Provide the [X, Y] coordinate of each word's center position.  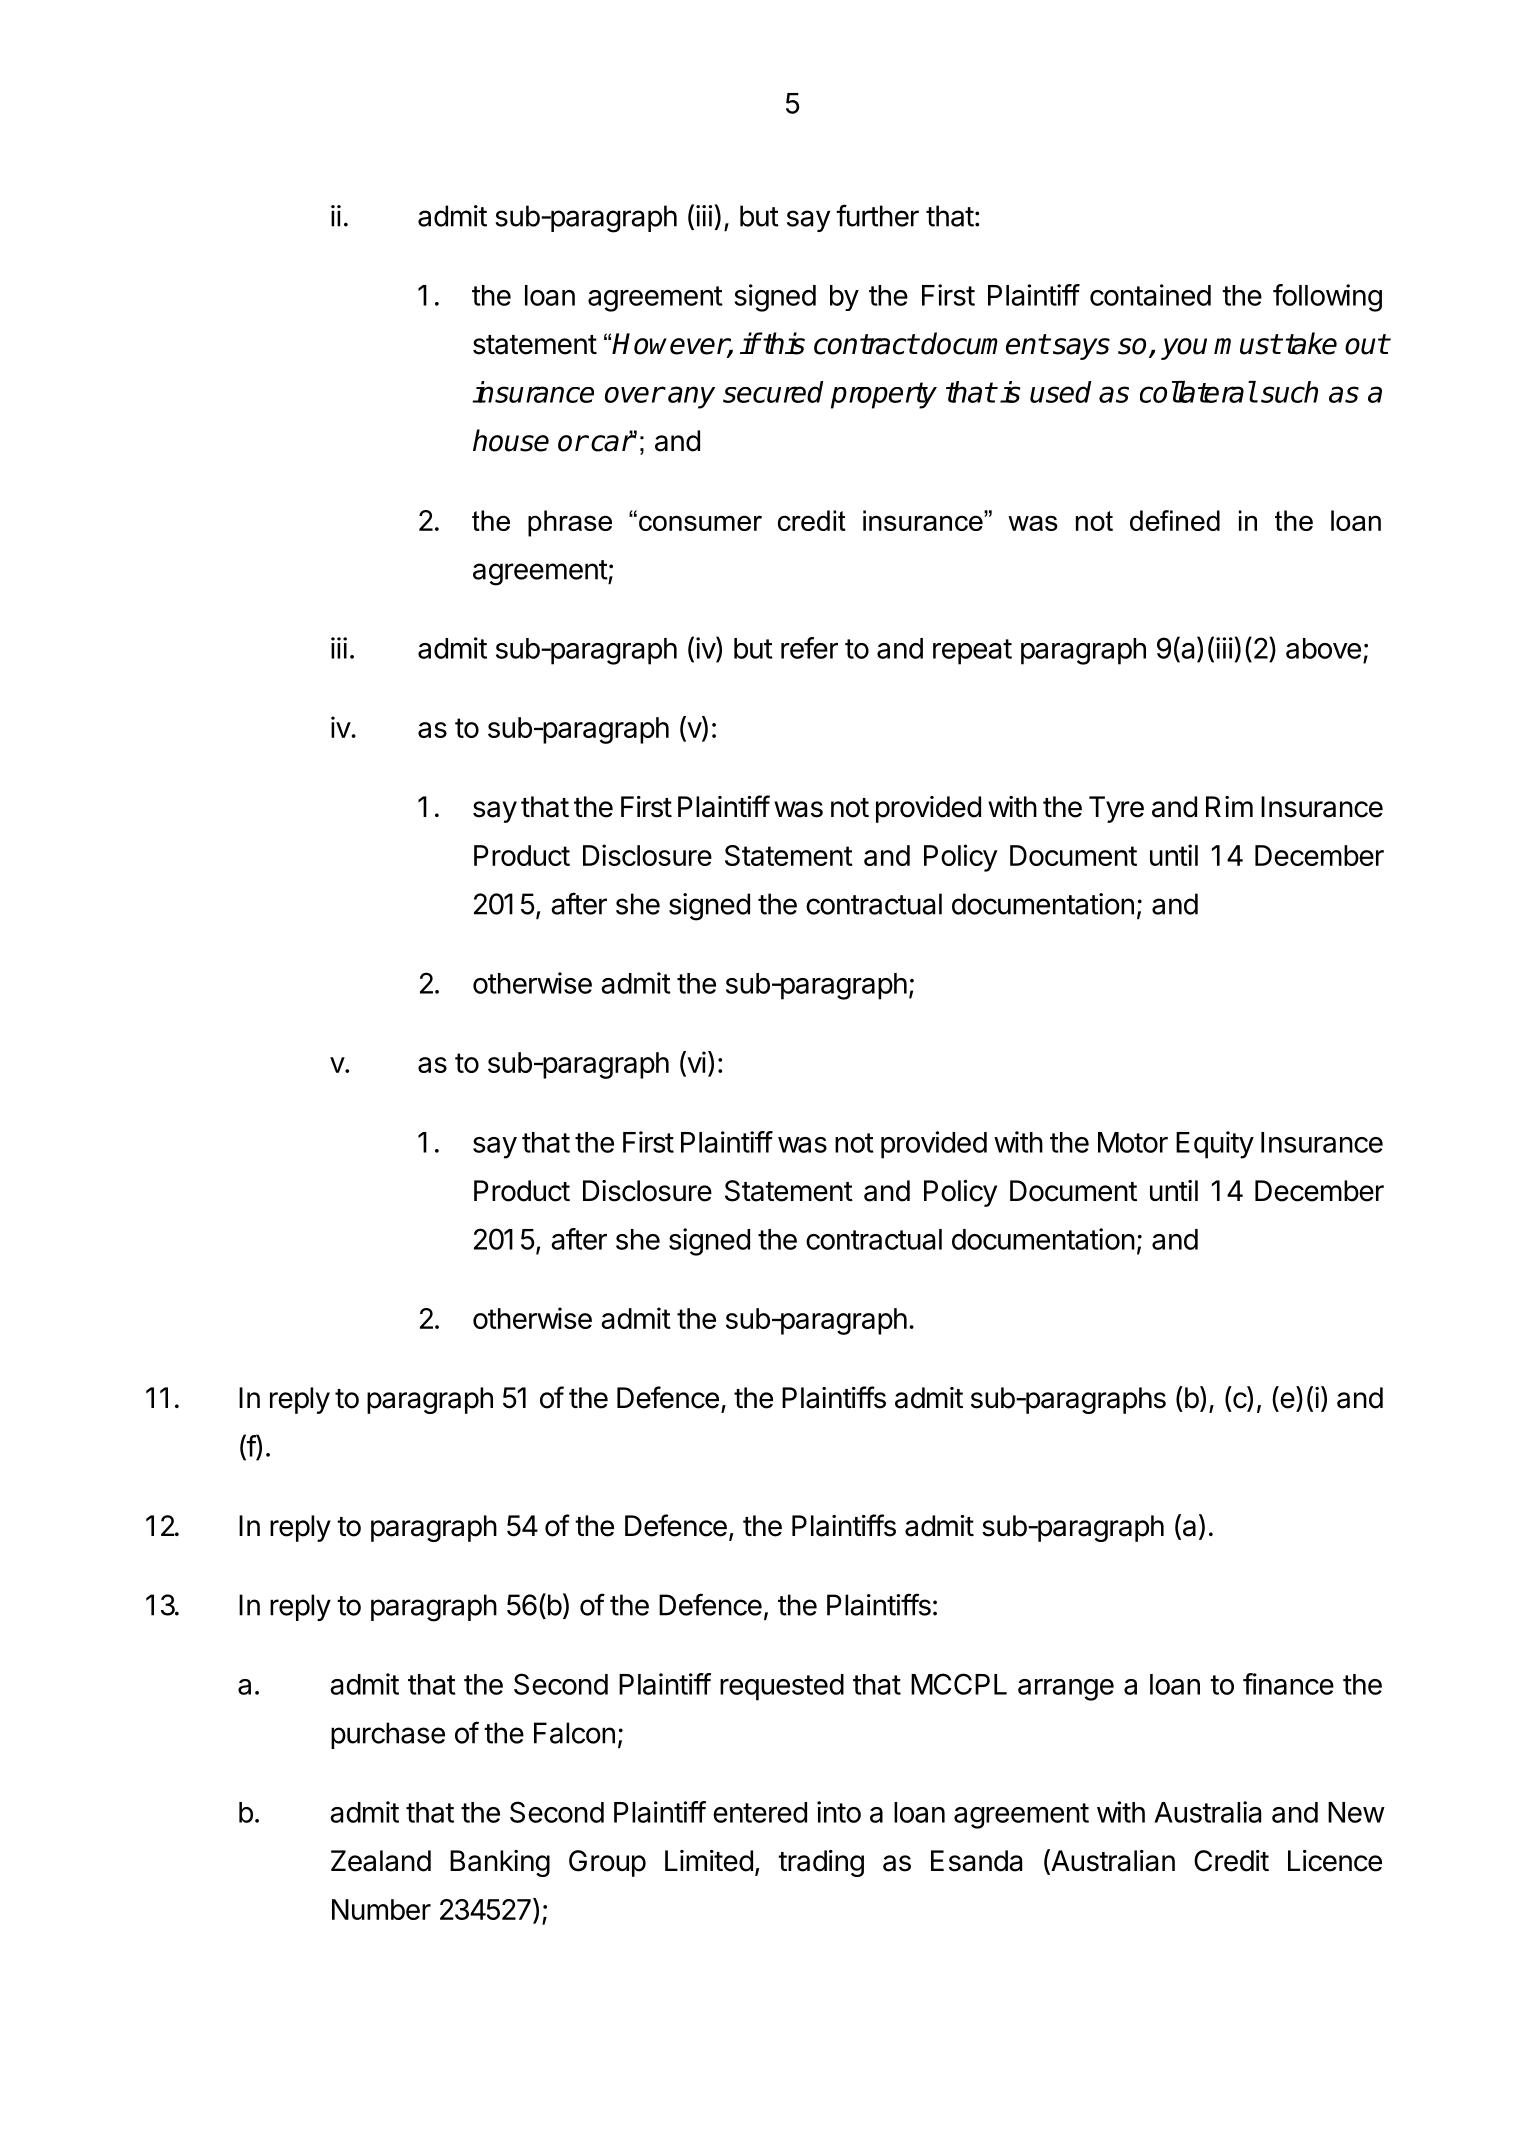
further [877, 215]
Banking [500, 1863]
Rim [1229, 806]
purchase [388, 1735]
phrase [570, 523]
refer [809, 648]
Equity [1215, 1145]
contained [1150, 295]
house [511, 440]
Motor [1133, 1142]
